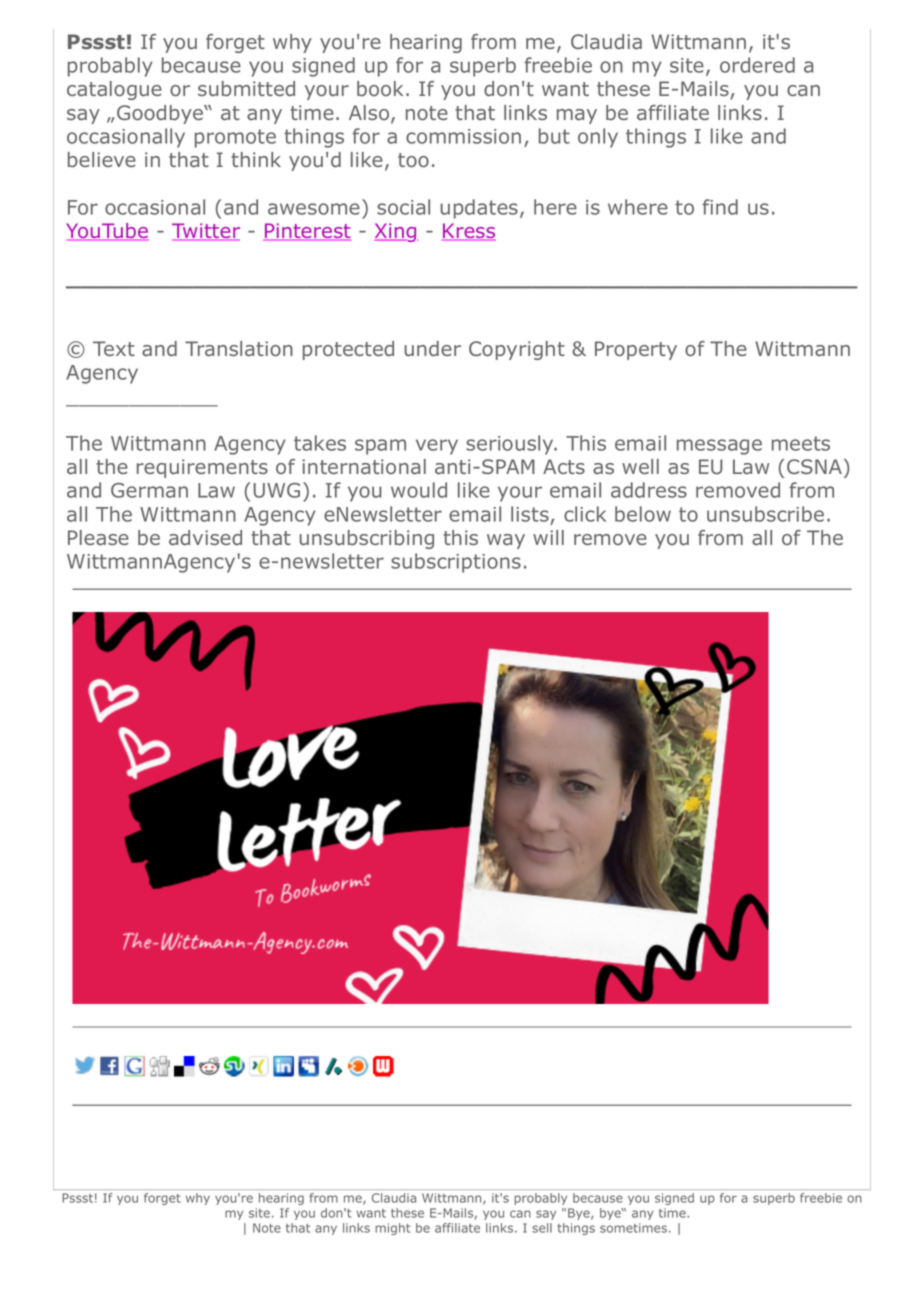 The height and width of the screenshot is (1308, 924). I want to click on Translation, so click(239, 348).
